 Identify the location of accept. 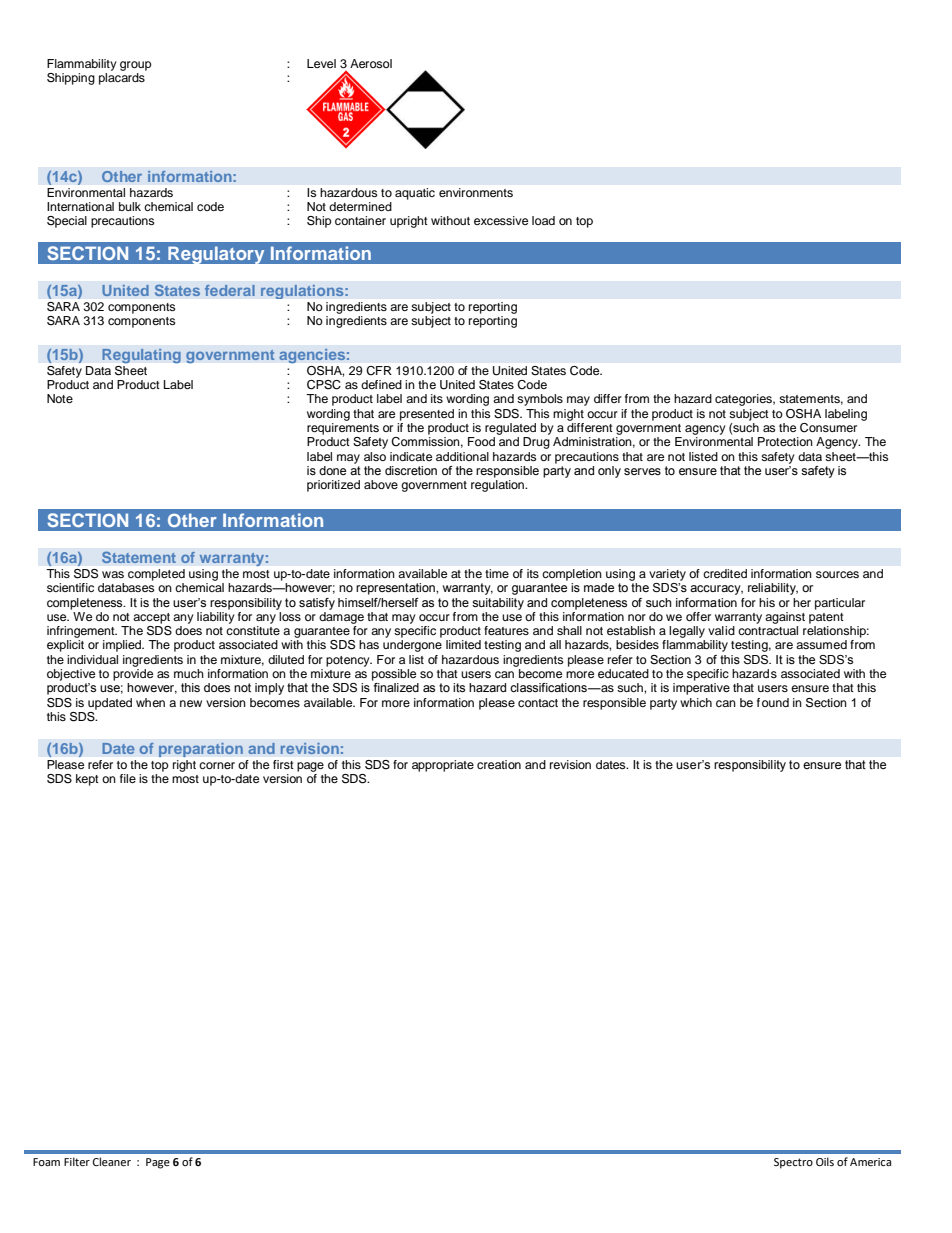
(151, 618).
